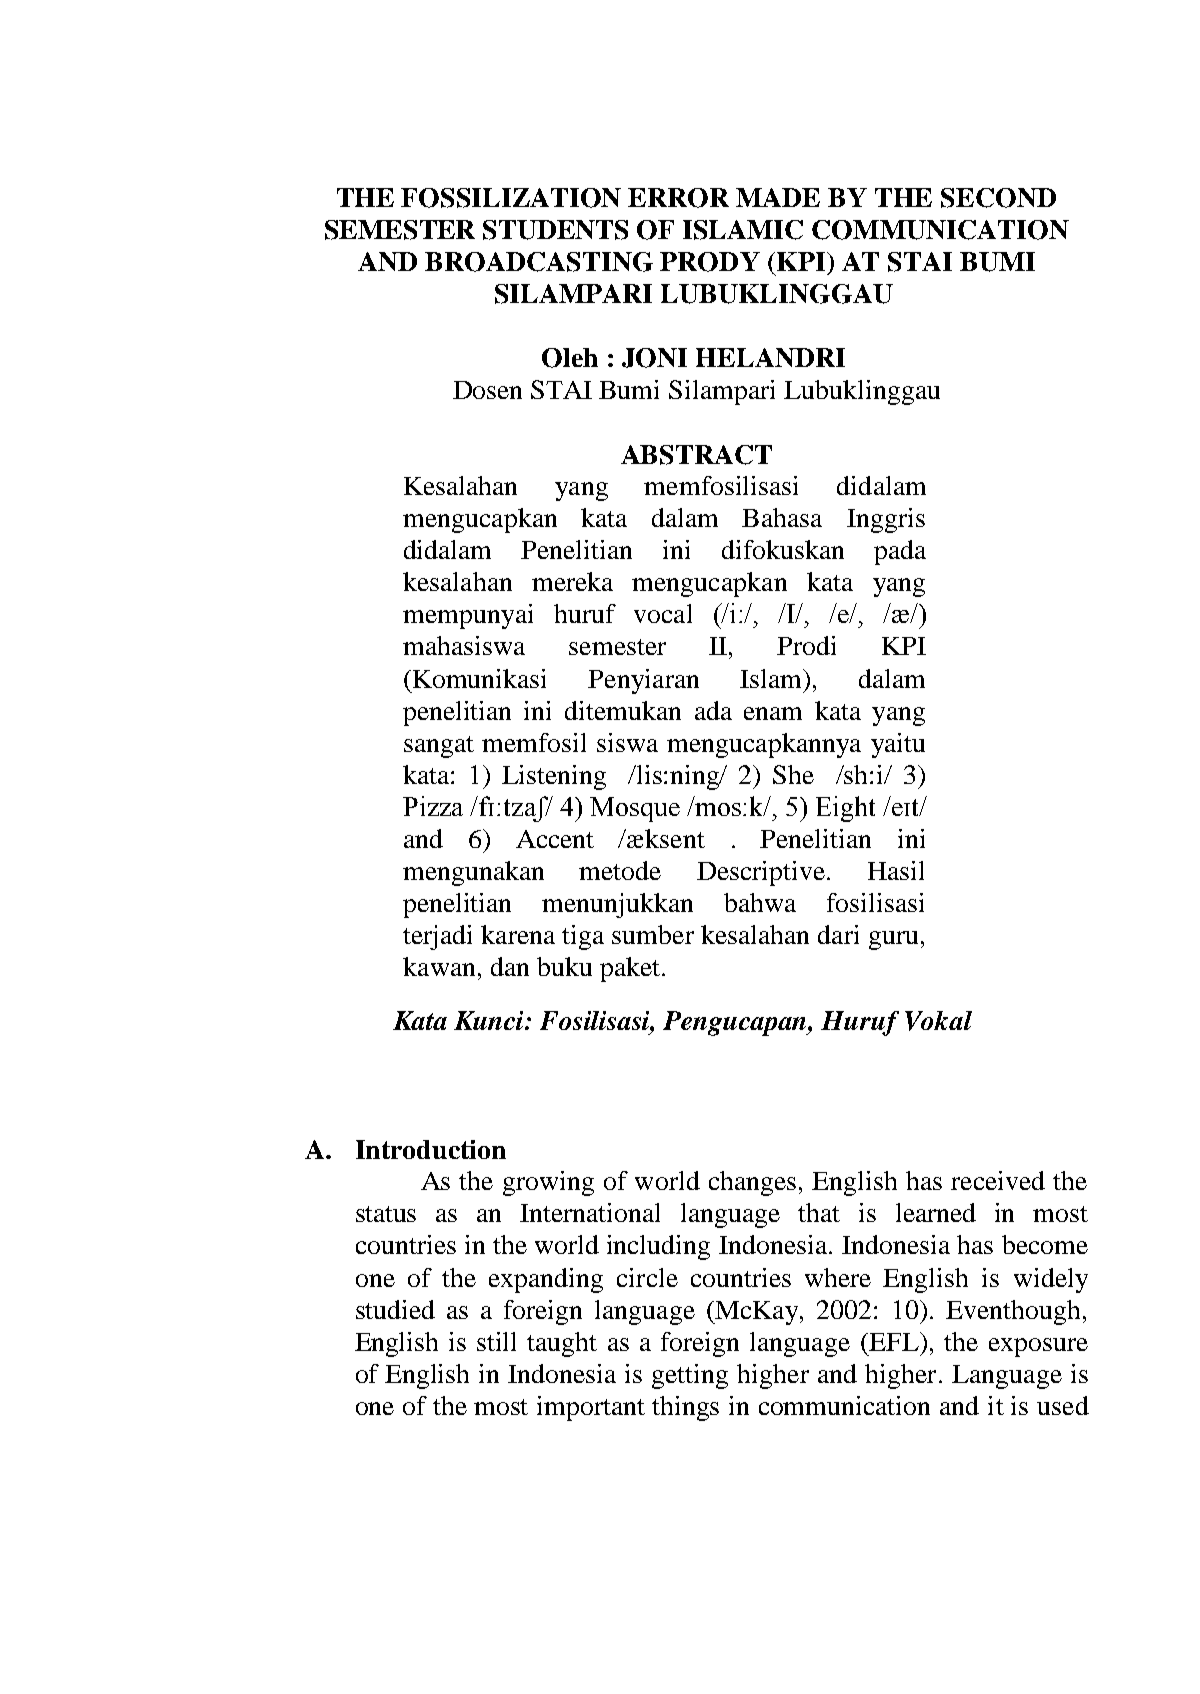 This document has height=1694, width=1200. What do you see at coordinates (663, 613) in the document?
I see `vocal` at bounding box center [663, 613].
